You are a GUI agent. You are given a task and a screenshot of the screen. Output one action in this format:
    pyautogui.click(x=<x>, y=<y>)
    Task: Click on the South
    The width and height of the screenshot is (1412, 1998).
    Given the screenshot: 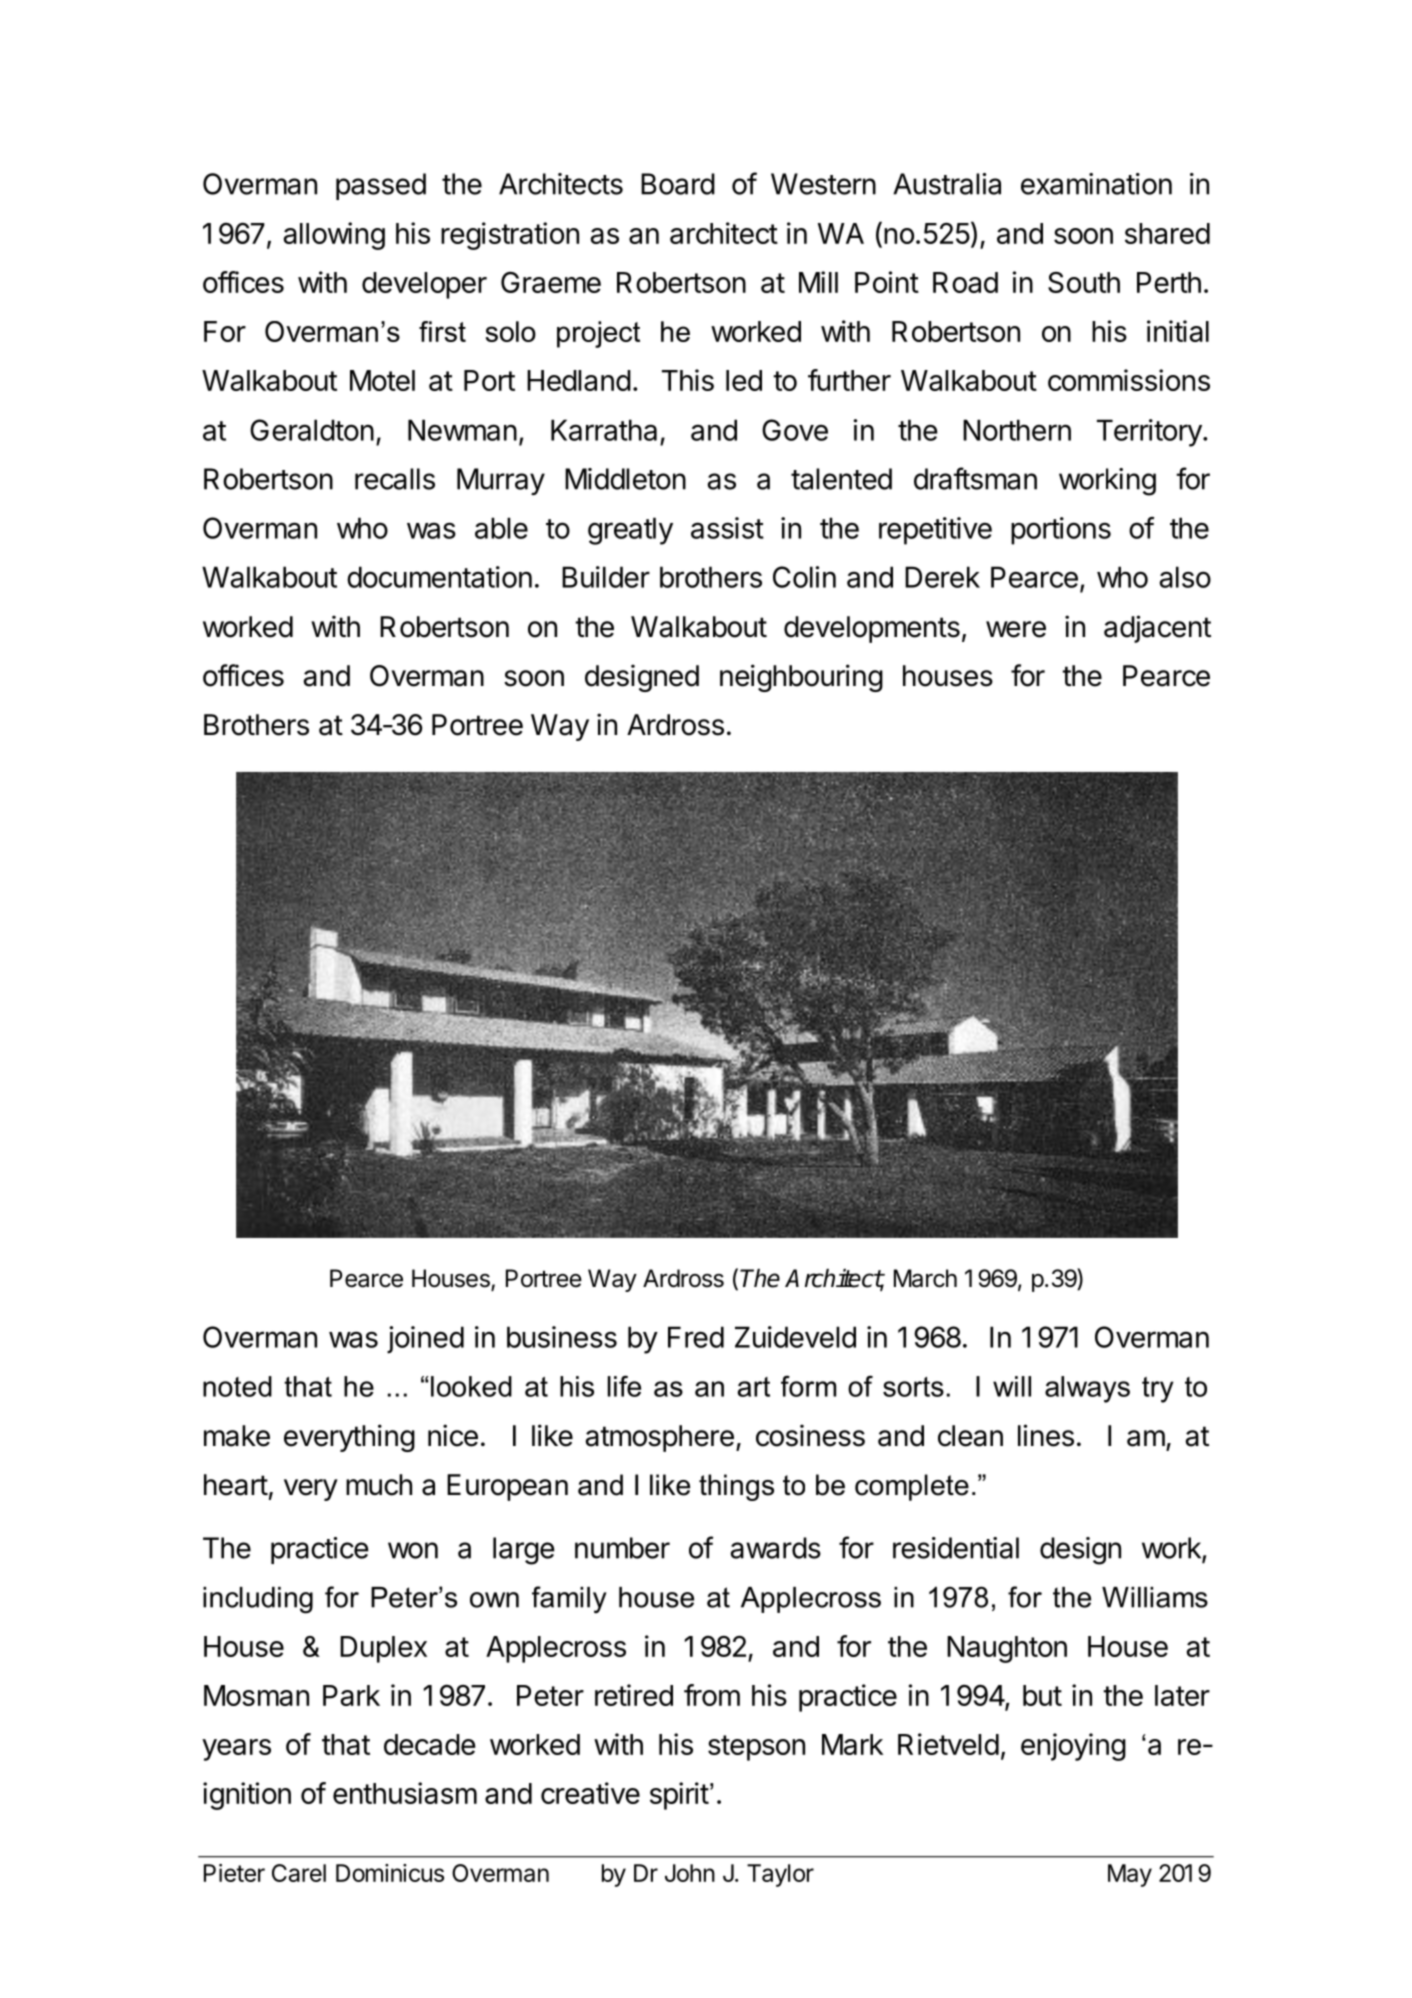 What is the action you would take?
    pyautogui.click(x=1084, y=282)
